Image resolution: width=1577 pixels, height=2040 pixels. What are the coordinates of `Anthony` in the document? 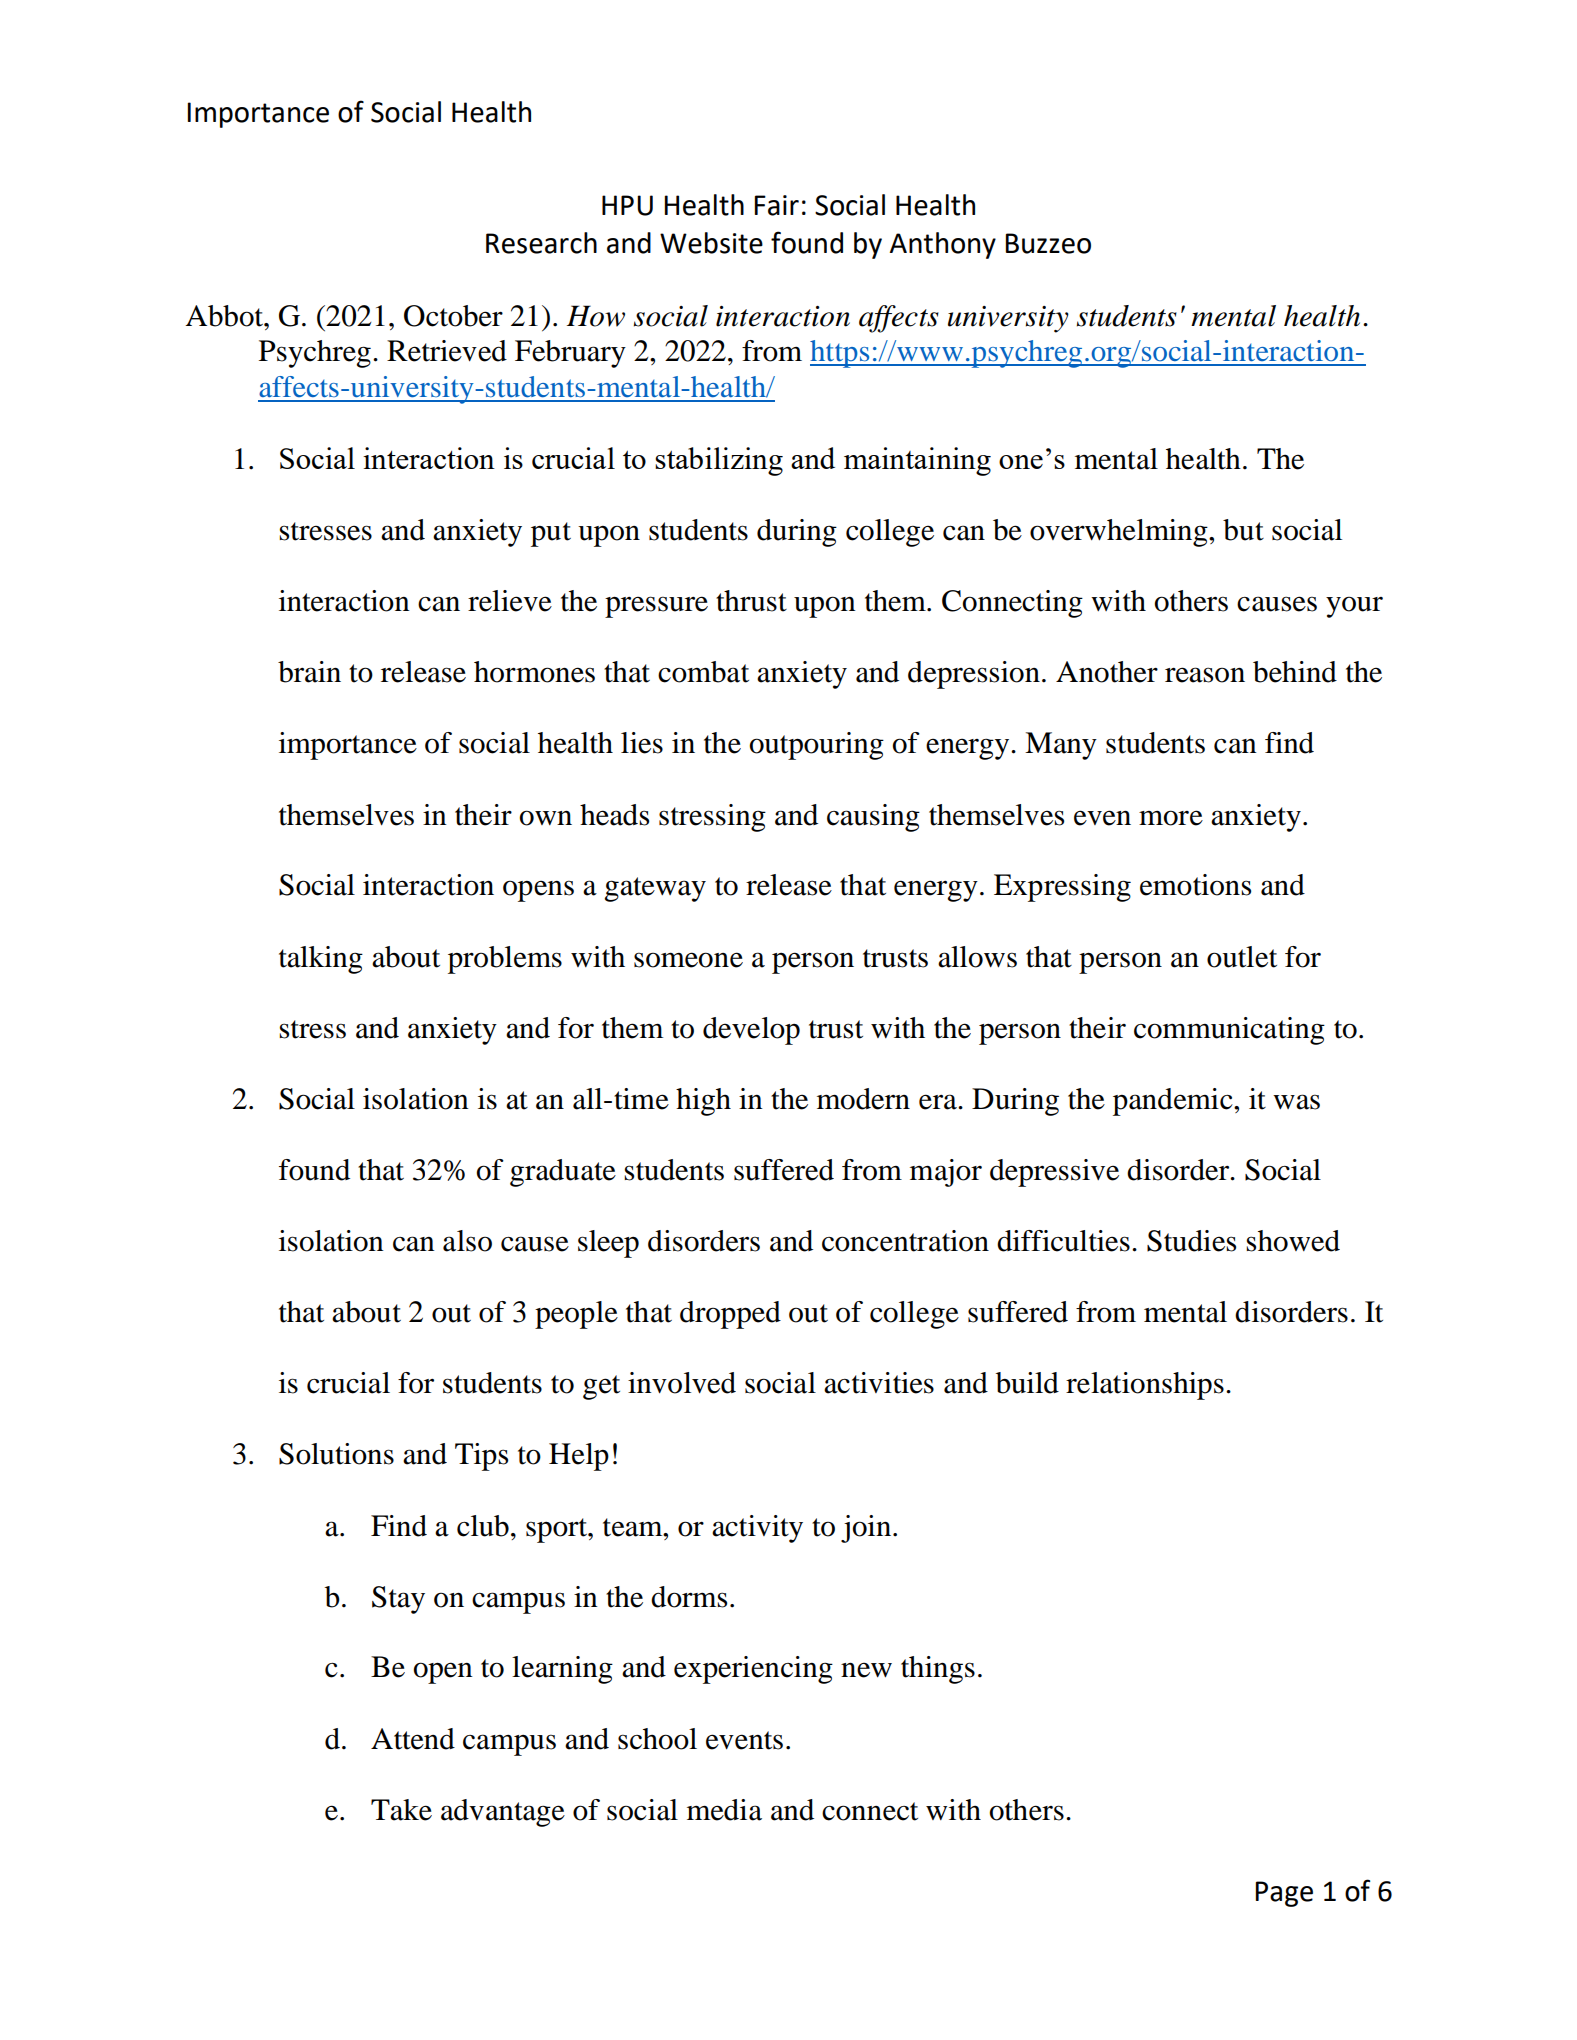 It's located at (943, 245).
